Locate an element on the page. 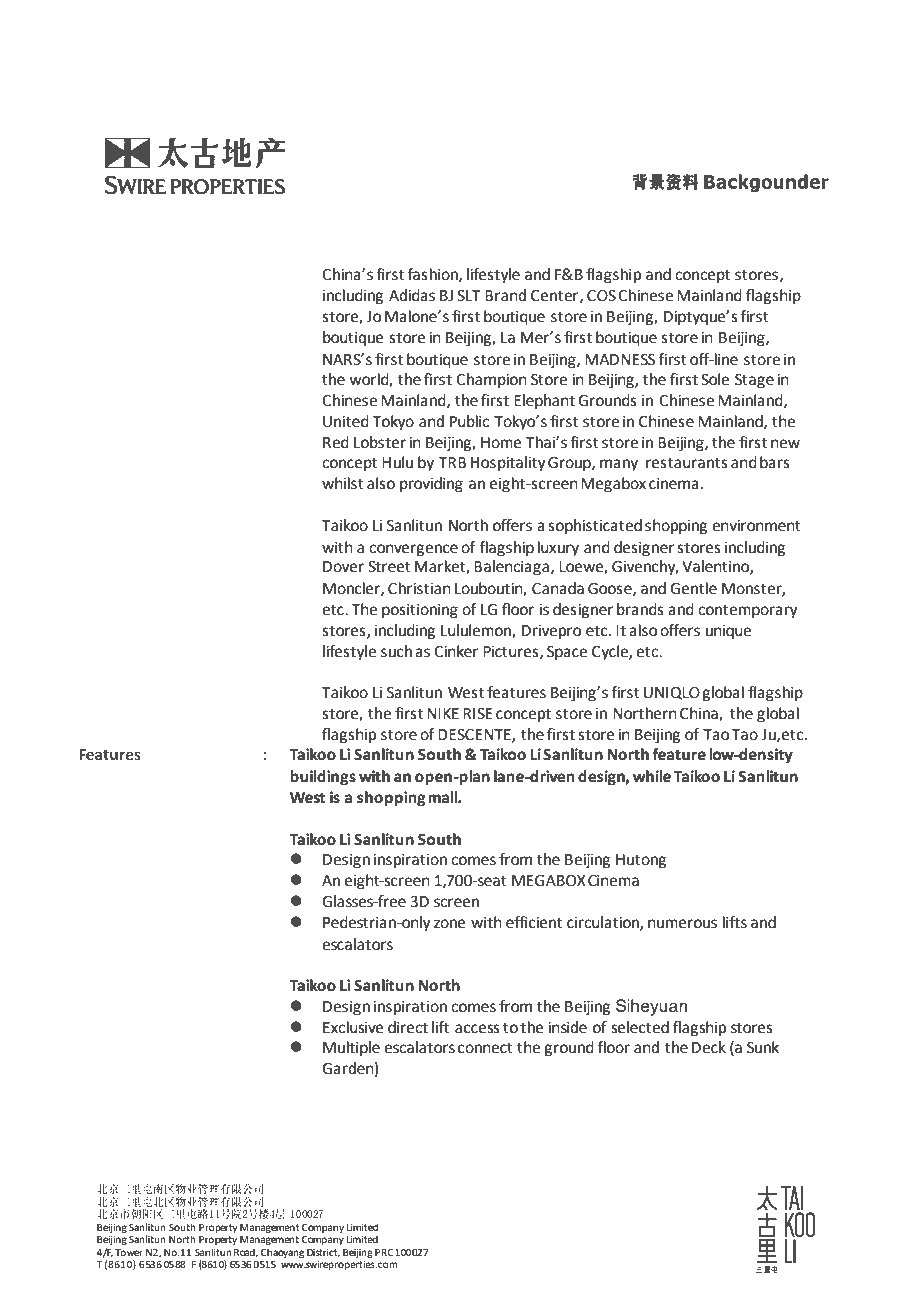  PRC is located at coordinates (384, 1252).
